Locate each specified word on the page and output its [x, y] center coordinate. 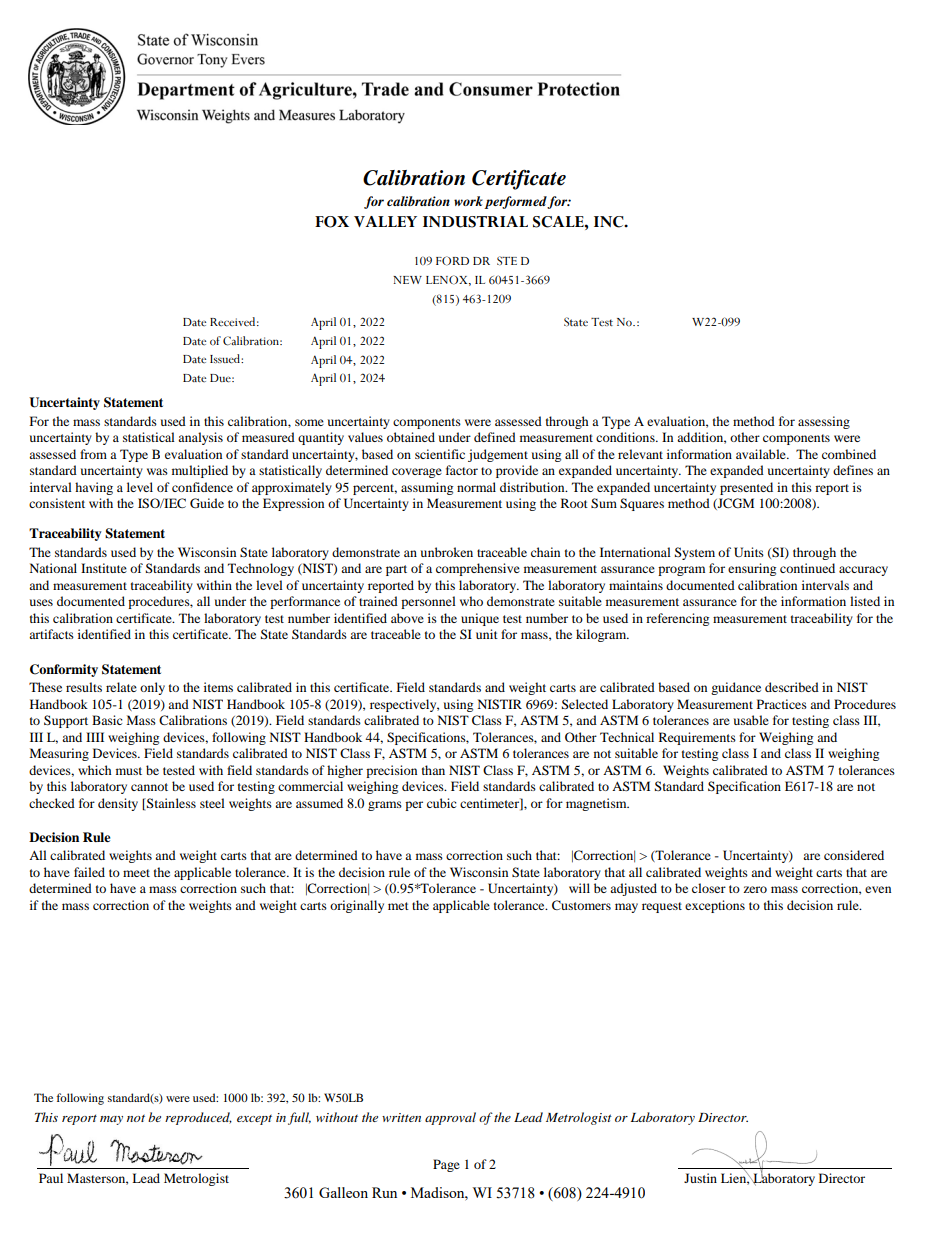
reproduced [198, 1118]
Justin [700, 1178]
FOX [332, 222]
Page [446, 1165]
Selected [585, 704]
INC [610, 222]
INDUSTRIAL [475, 222]
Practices [782, 704]
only [152, 688]
